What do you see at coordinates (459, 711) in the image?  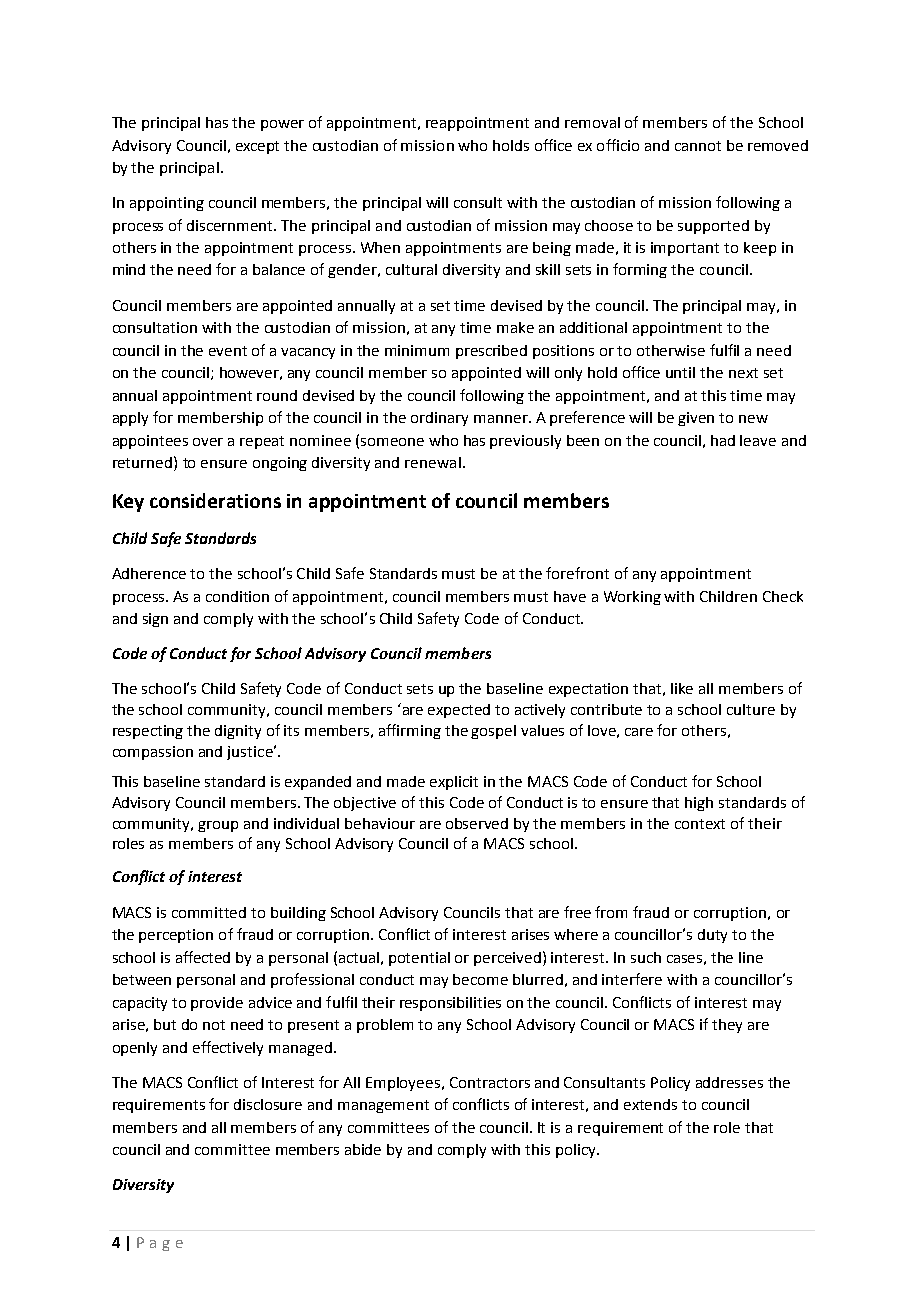 I see `expected` at bounding box center [459, 711].
